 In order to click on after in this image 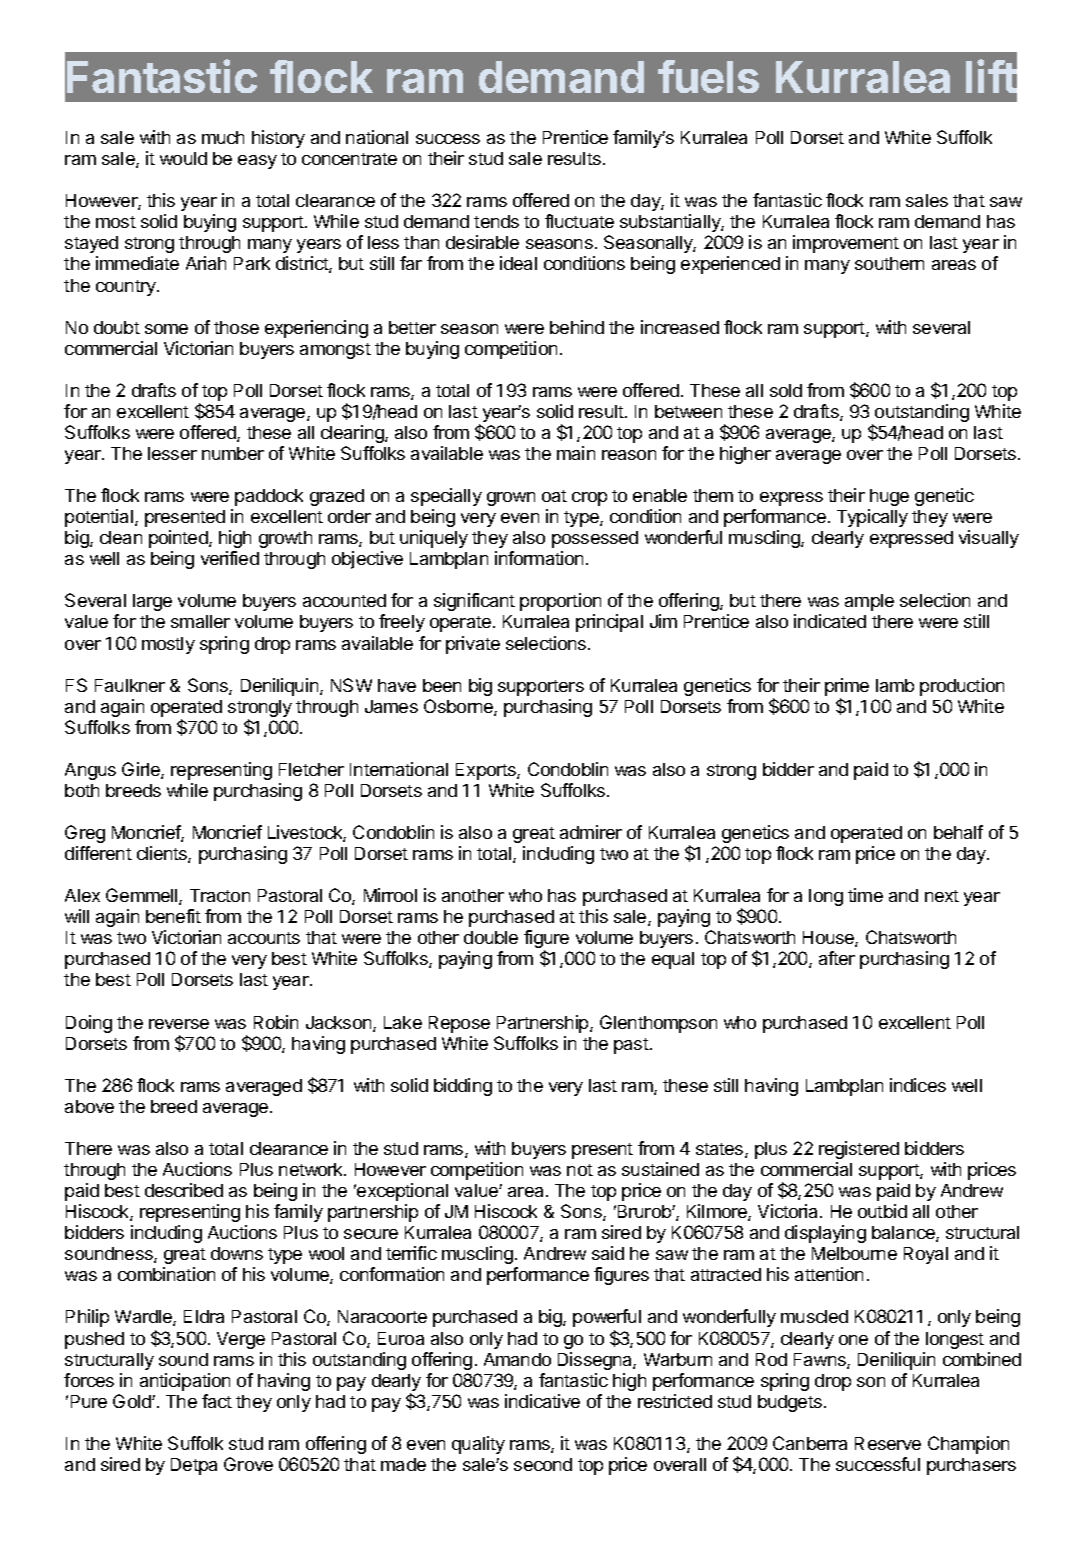, I will do `click(837, 958)`.
